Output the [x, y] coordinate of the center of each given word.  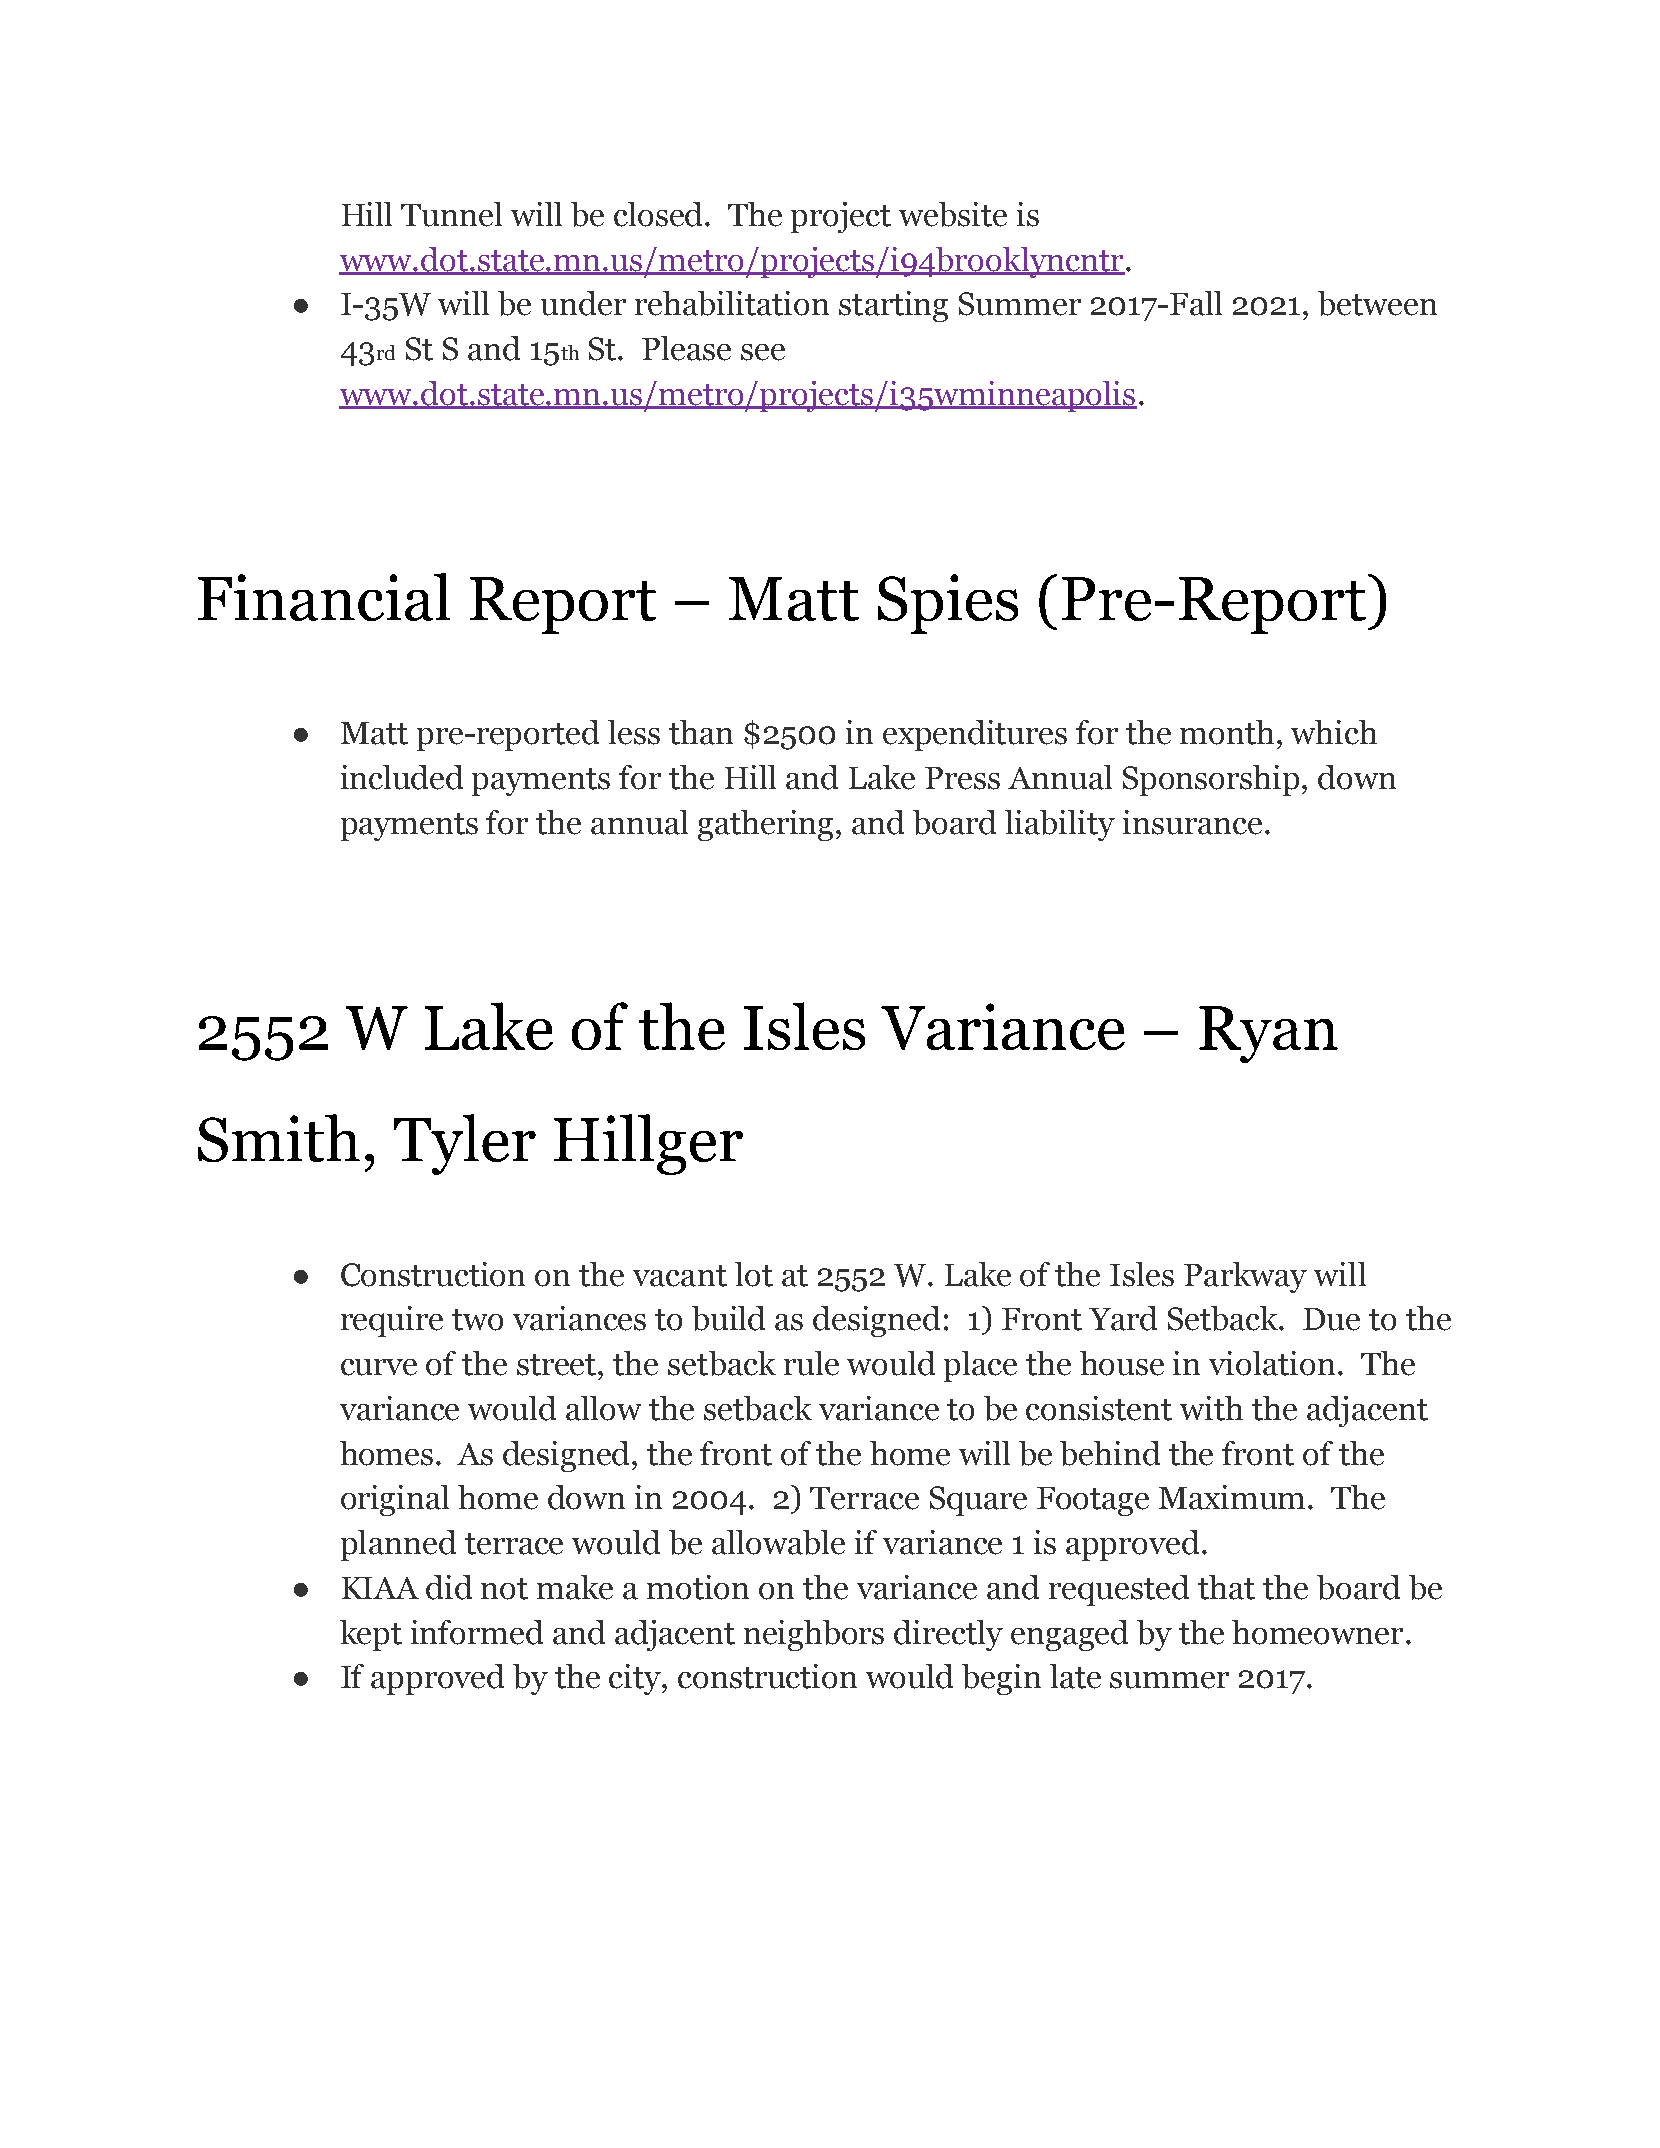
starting [893, 306]
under [583, 303]
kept [371, 1635]
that [1226, 1587]
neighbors [814, 1635]
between [1377, 303]
